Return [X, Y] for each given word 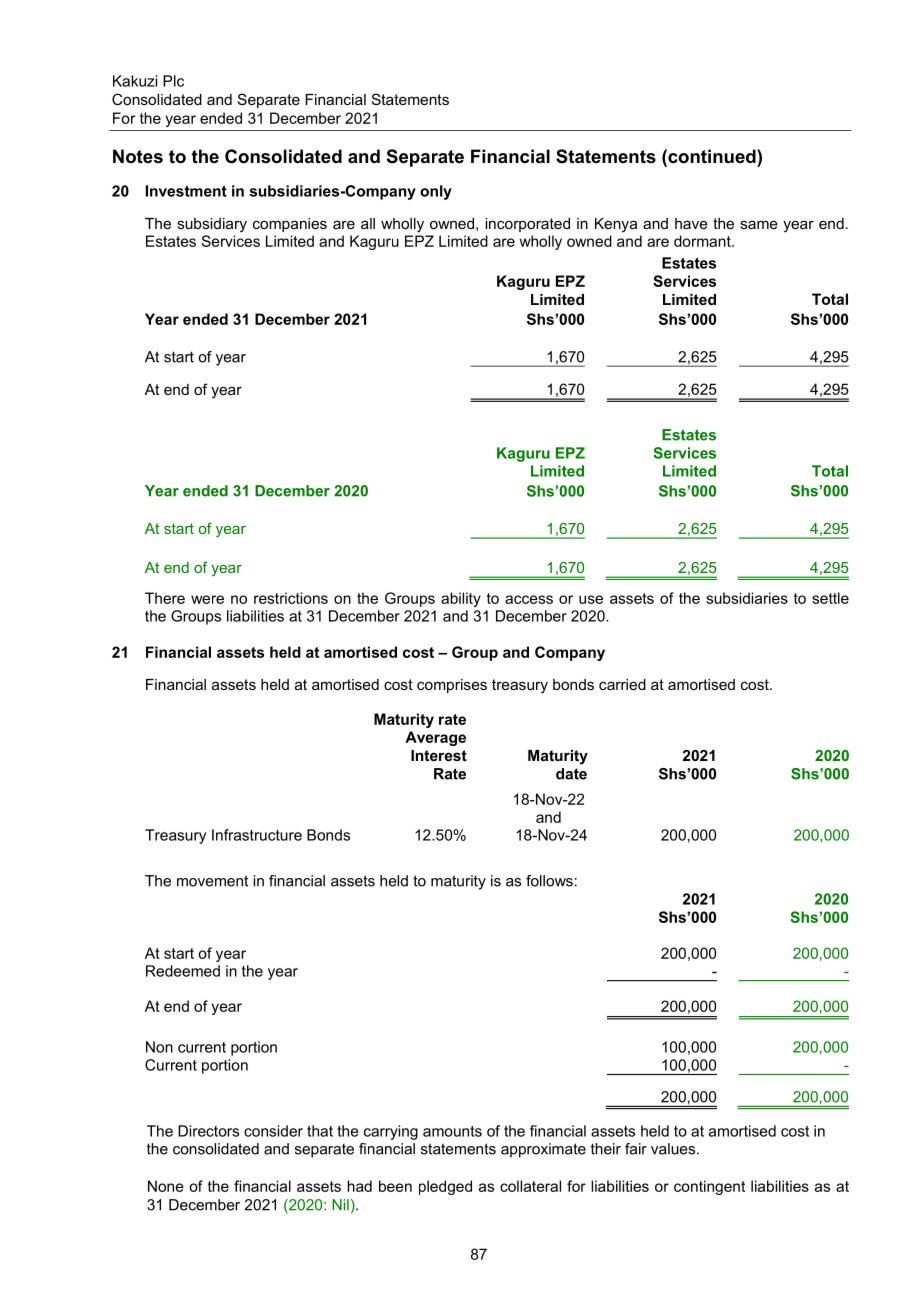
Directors [208, 1131]
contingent [709, 1187]
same [759, 224]
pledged [445, 1187]
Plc [173, 81]
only [436, 192]
